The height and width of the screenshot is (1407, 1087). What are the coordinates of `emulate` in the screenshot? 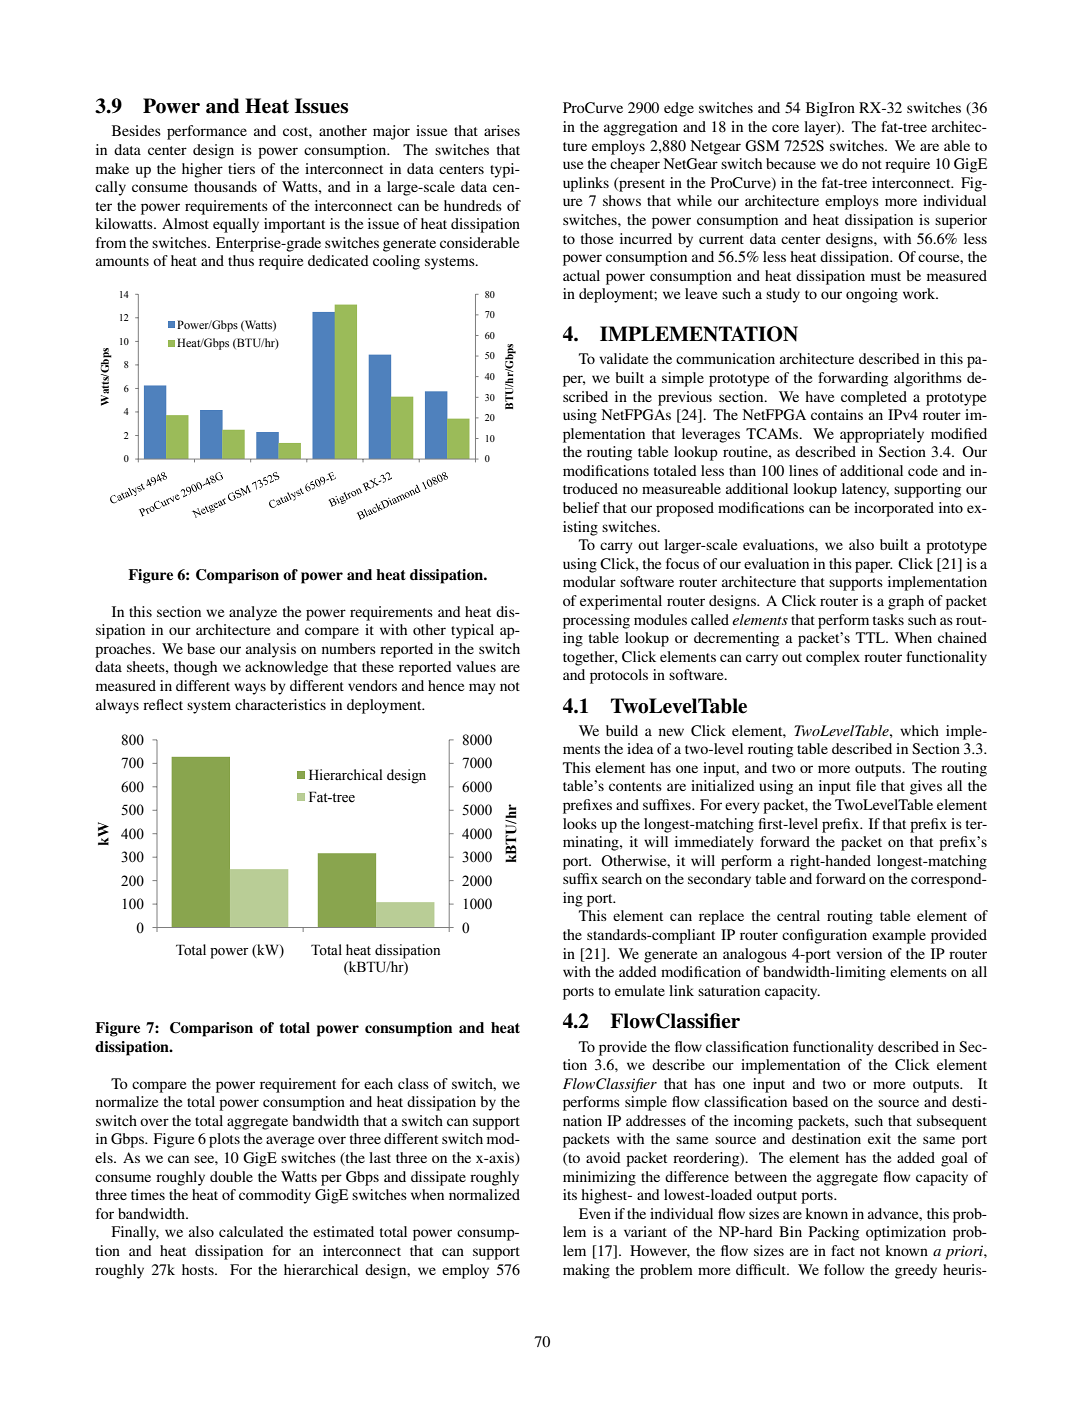 It's located at (640, 990).
